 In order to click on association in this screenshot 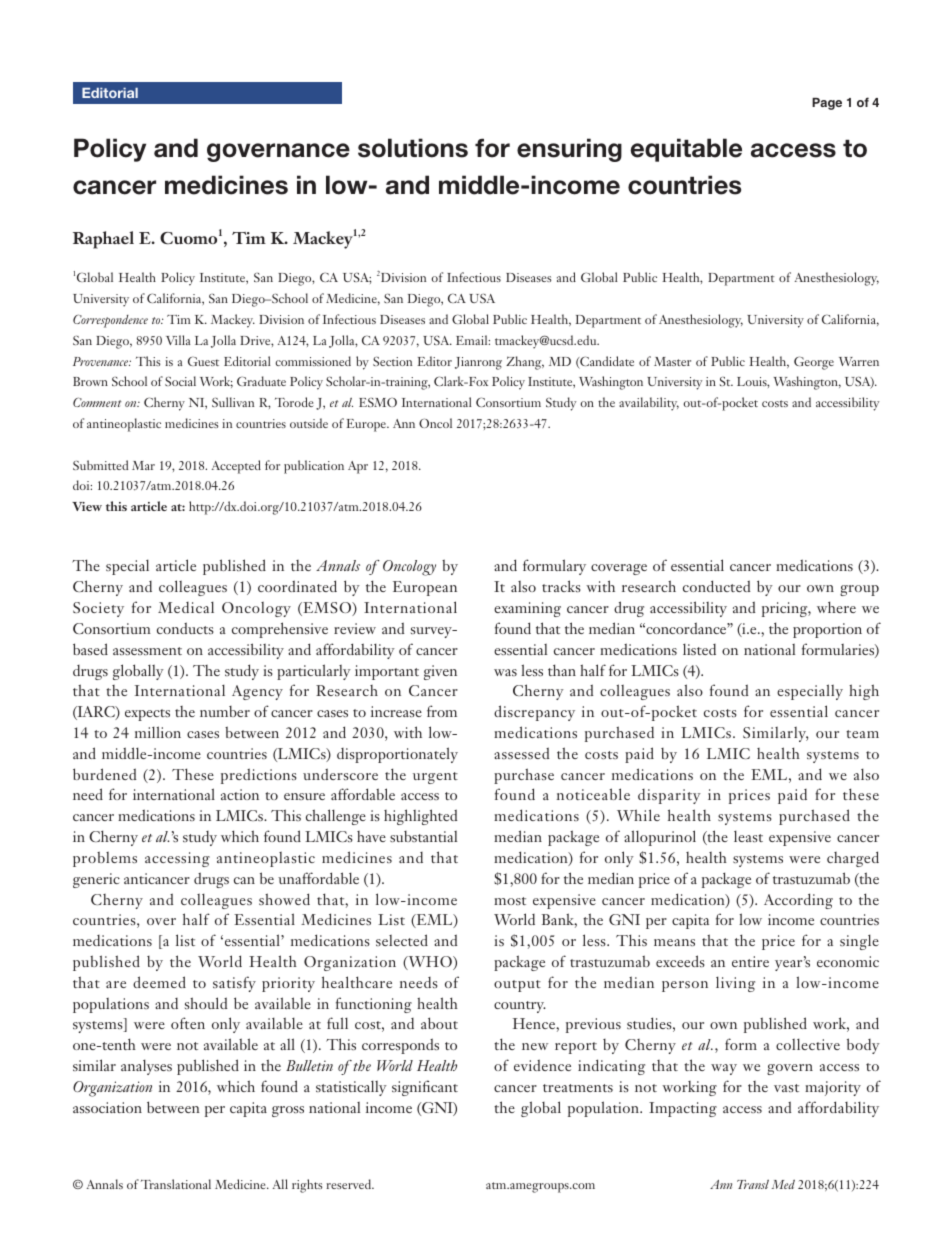, I will do `click(107, 1107)`.
